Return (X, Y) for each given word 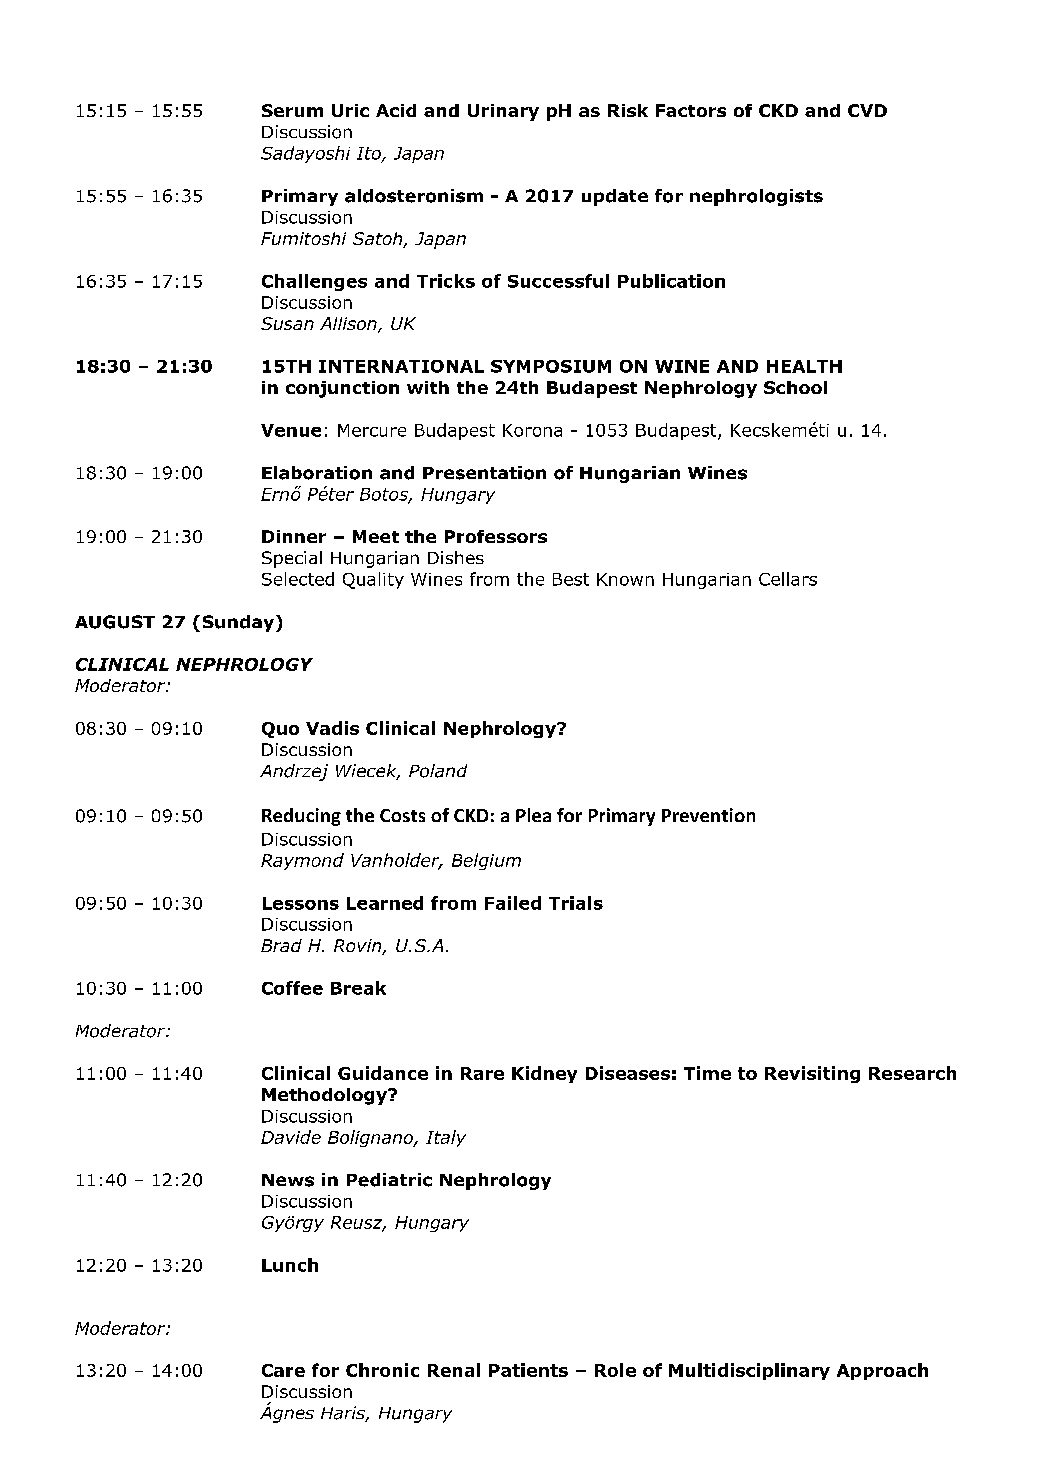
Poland (438, 771)
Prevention (708, 815)
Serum (292, 110)
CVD (867, 110)
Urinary (503, 112)
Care (283, 1370)
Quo (280, 730)
